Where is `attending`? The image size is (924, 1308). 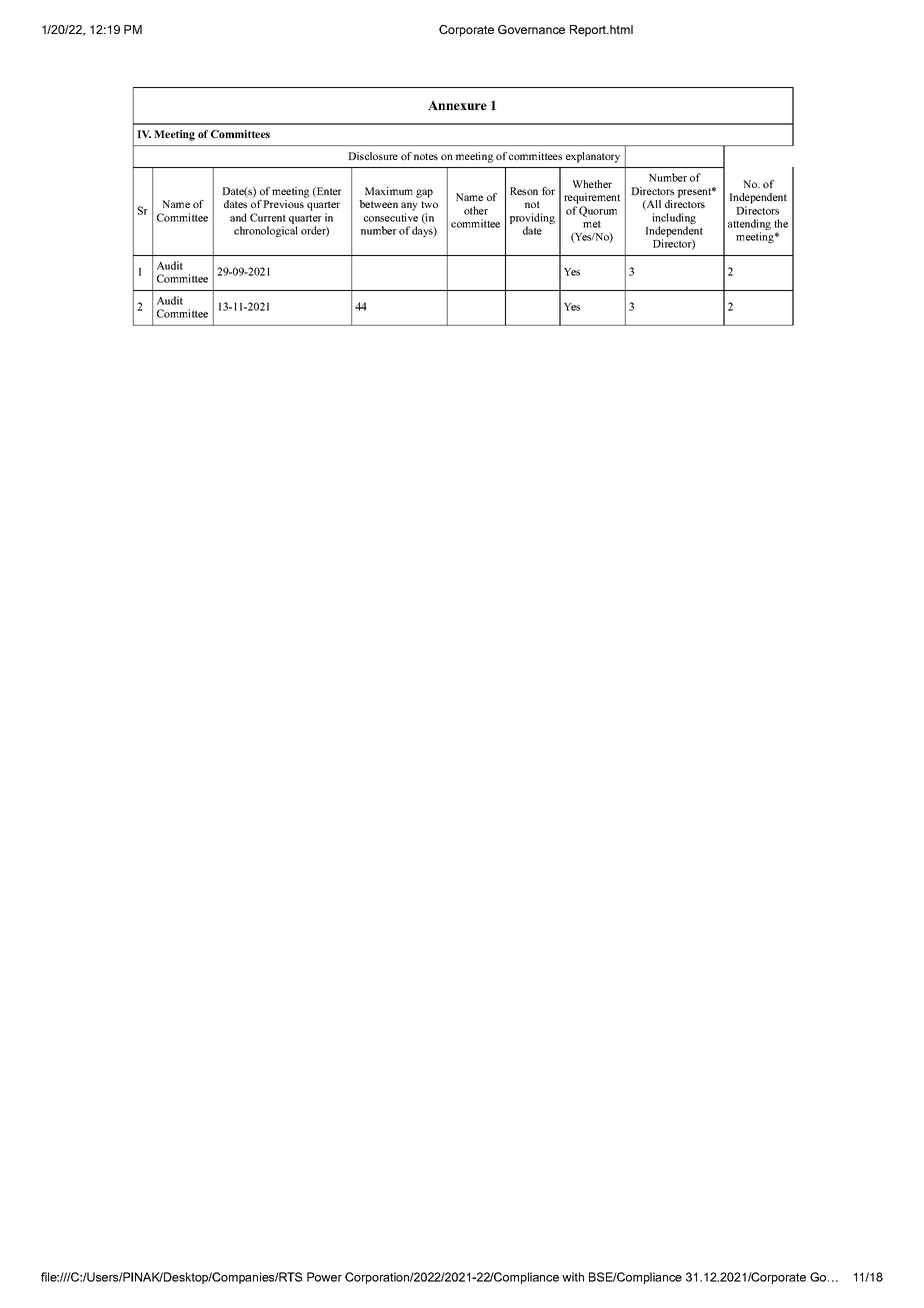
attending is located at coordinates (749, 226).
